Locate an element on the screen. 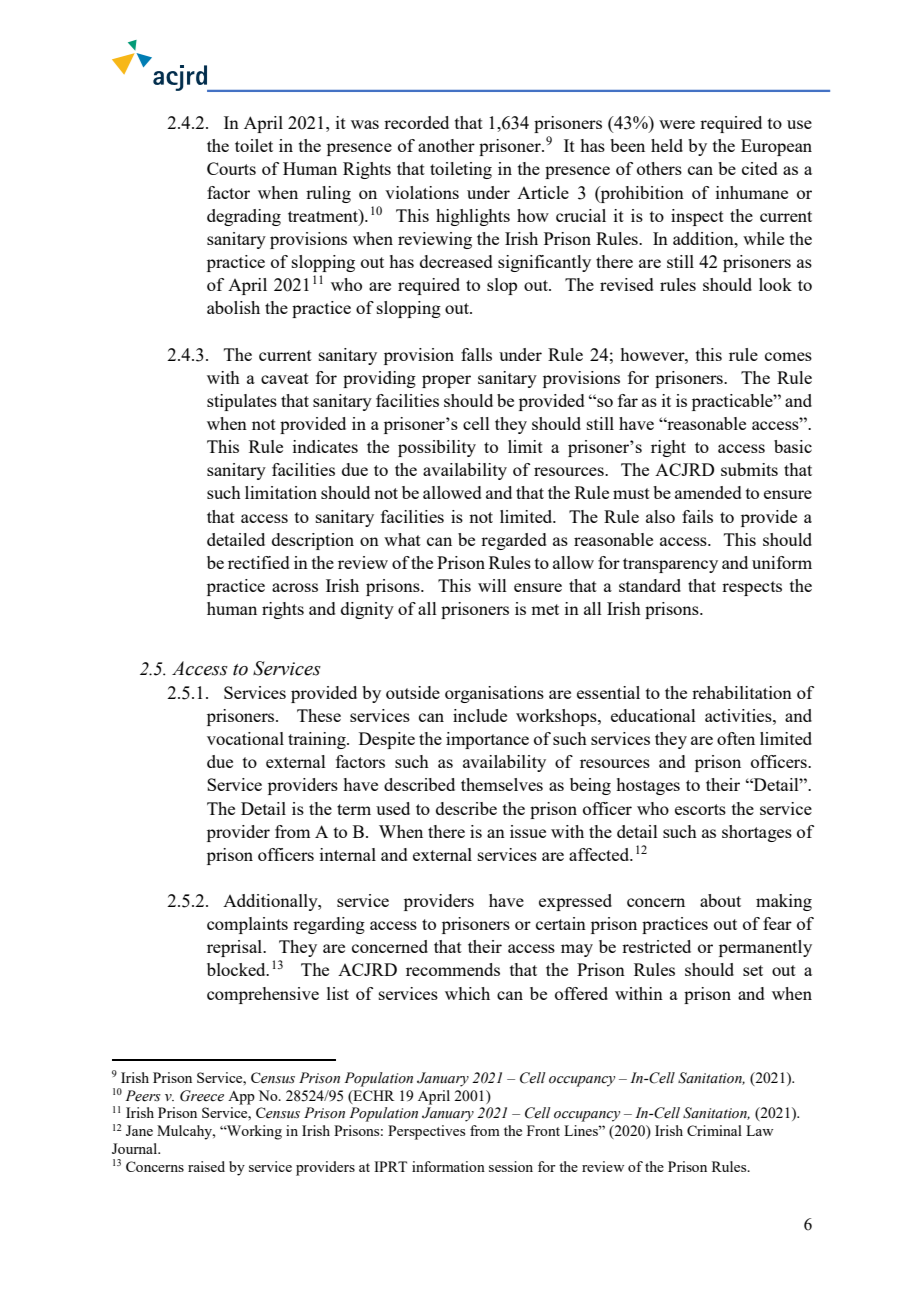 This screenshot has width=924, height=1308. organisations is located at coordinates (494, 694).
